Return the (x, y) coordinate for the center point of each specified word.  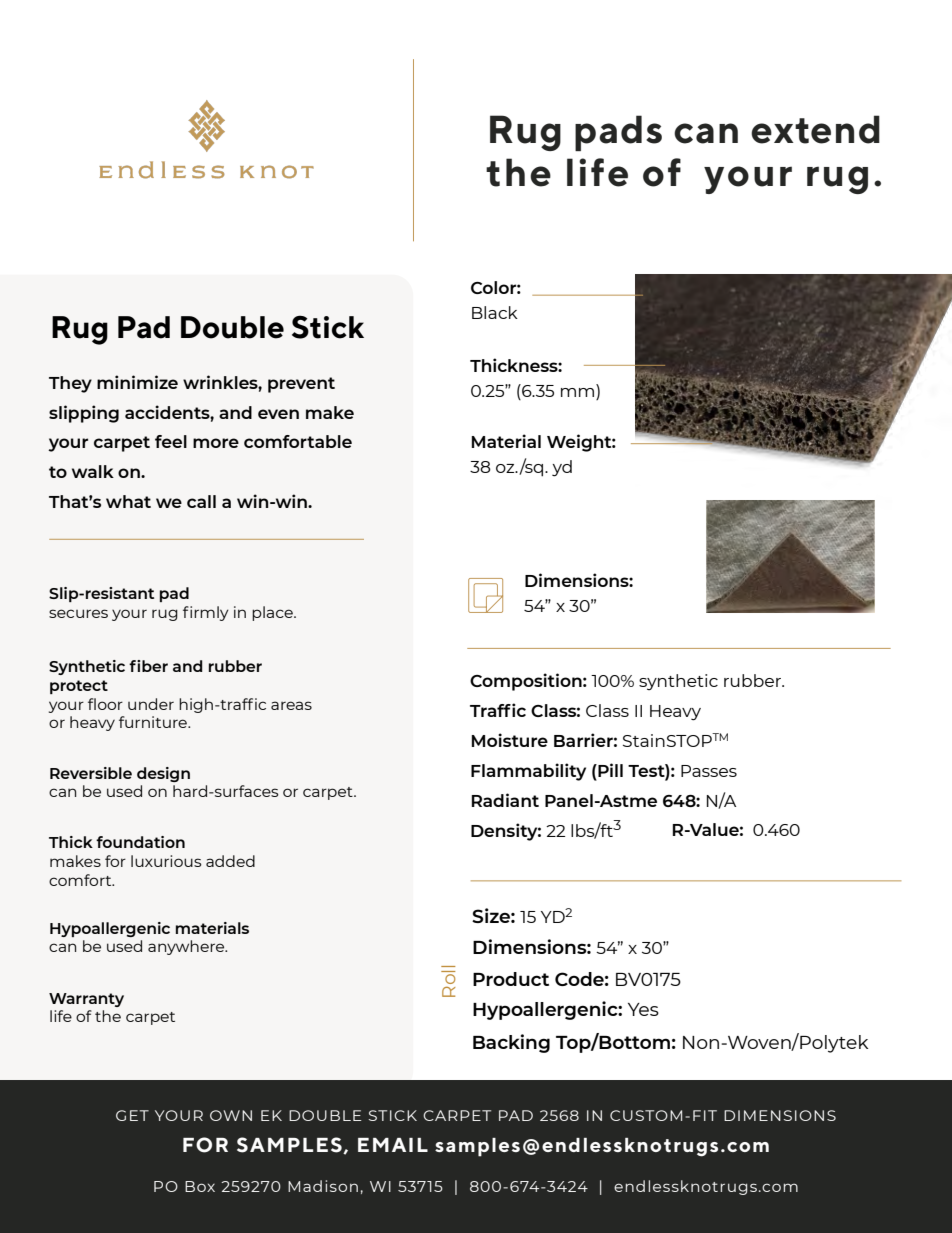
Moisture (510, 740)
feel (171, 441)
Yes (643, 1009)
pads (618, 133)
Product (511, 979)
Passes (709, 771)
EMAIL (393, 1145)
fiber (148, 666)
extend (815, 129)
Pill (609, 770)
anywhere (187, 947)
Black (495, 312)
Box (200, 1186)
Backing (511, 1043)
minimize (137, 382)
